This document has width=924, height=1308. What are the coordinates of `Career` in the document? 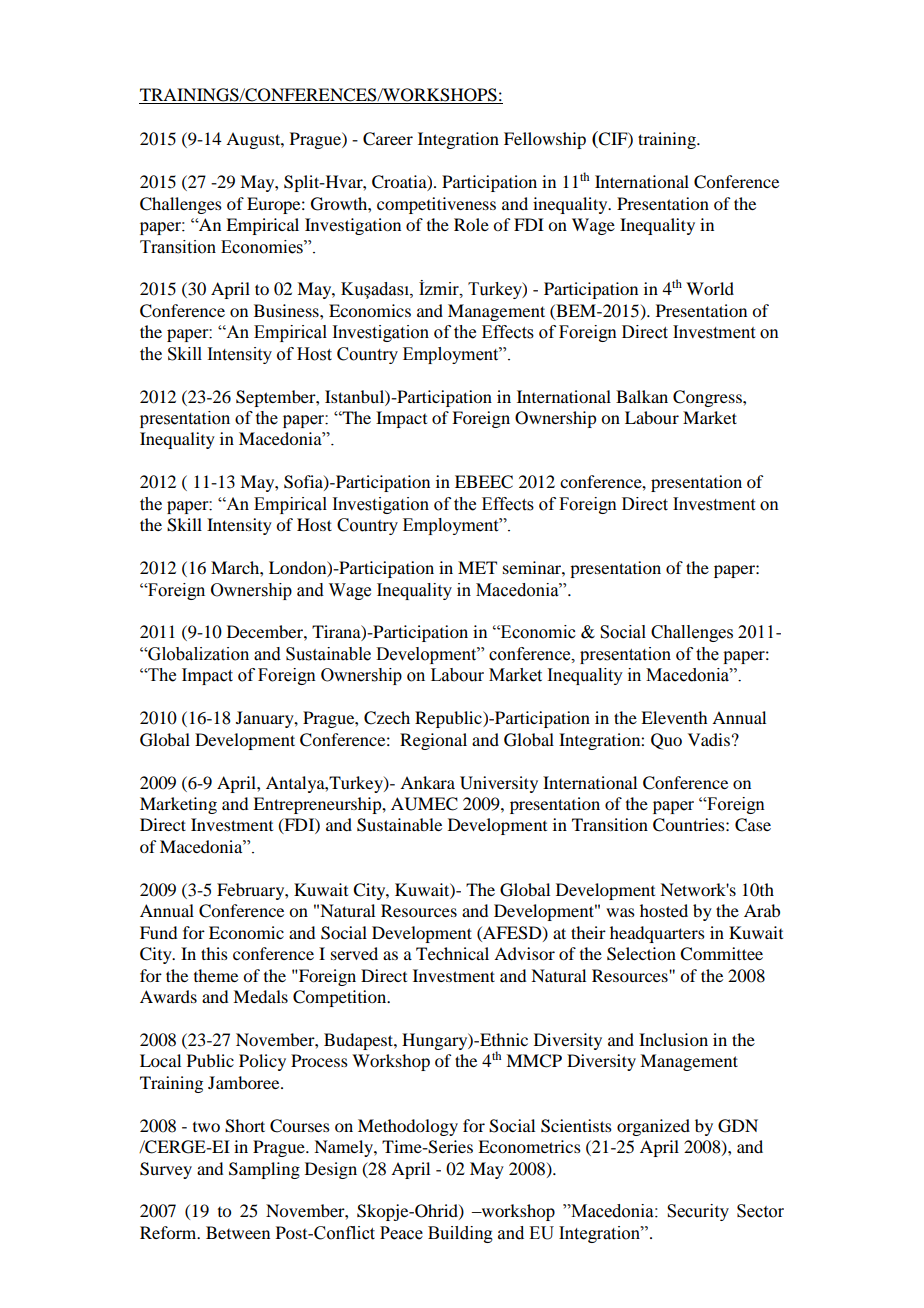 It's located at (388, 139).
